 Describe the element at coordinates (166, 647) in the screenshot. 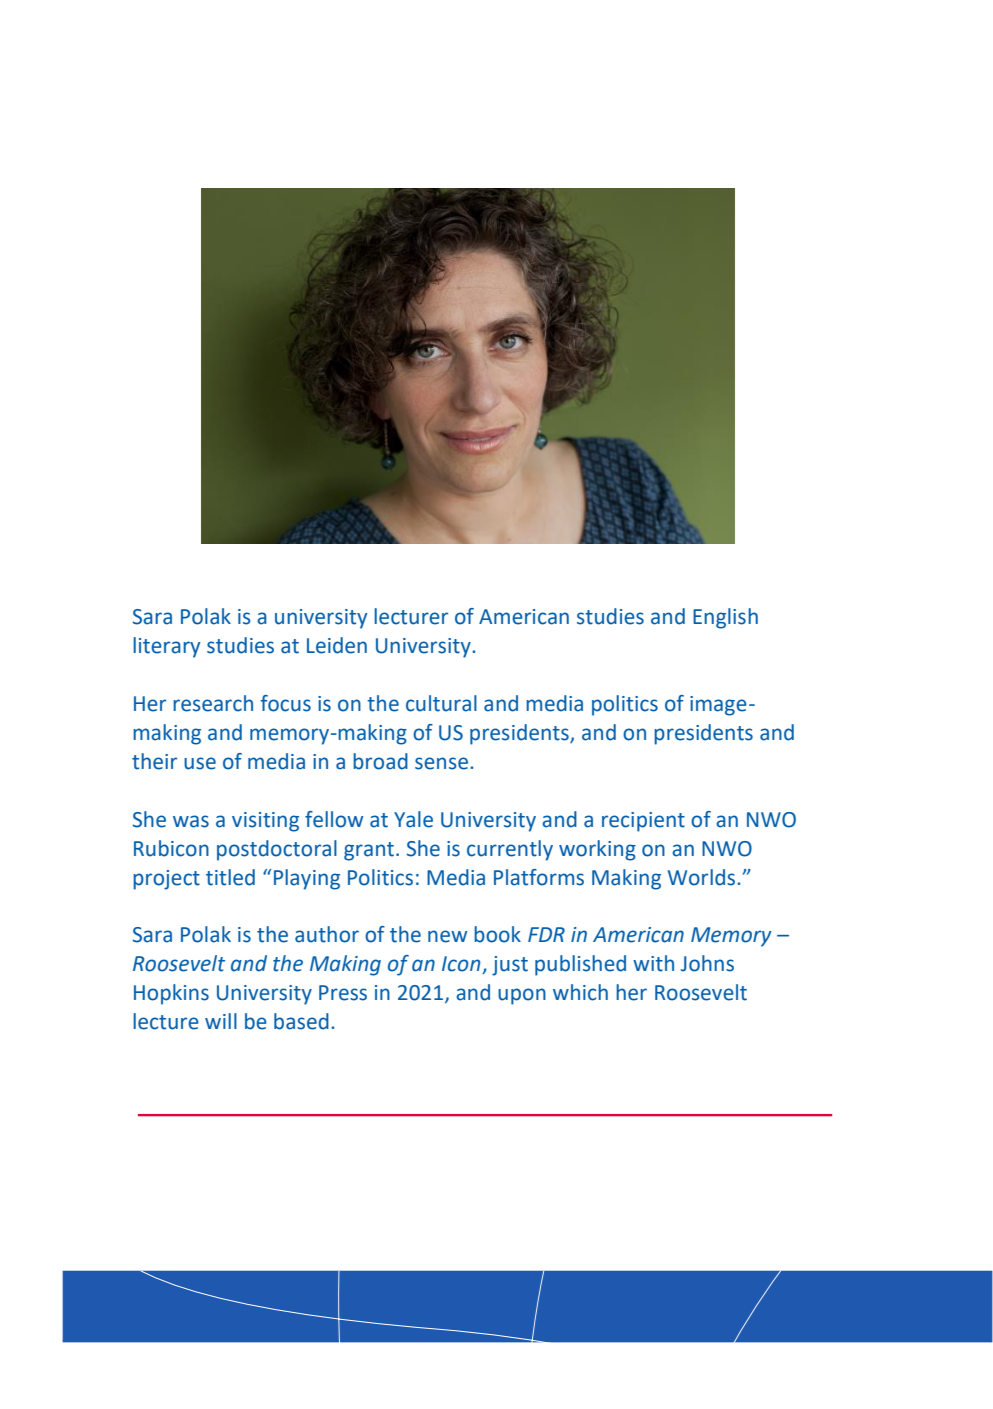

I see `literary` at that location.
